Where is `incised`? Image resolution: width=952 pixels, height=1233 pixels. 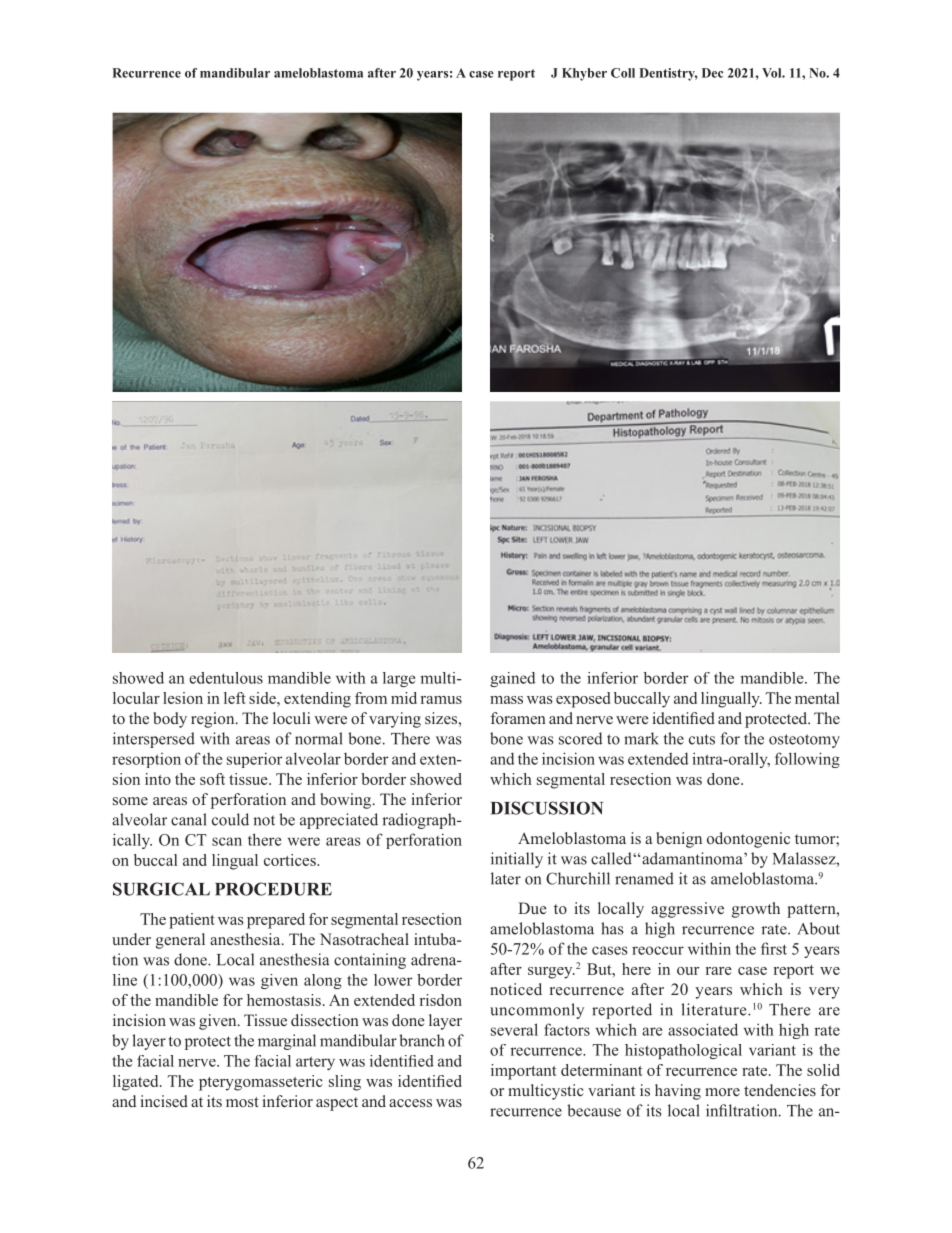 incised is located at coordinates (164, 1101).
